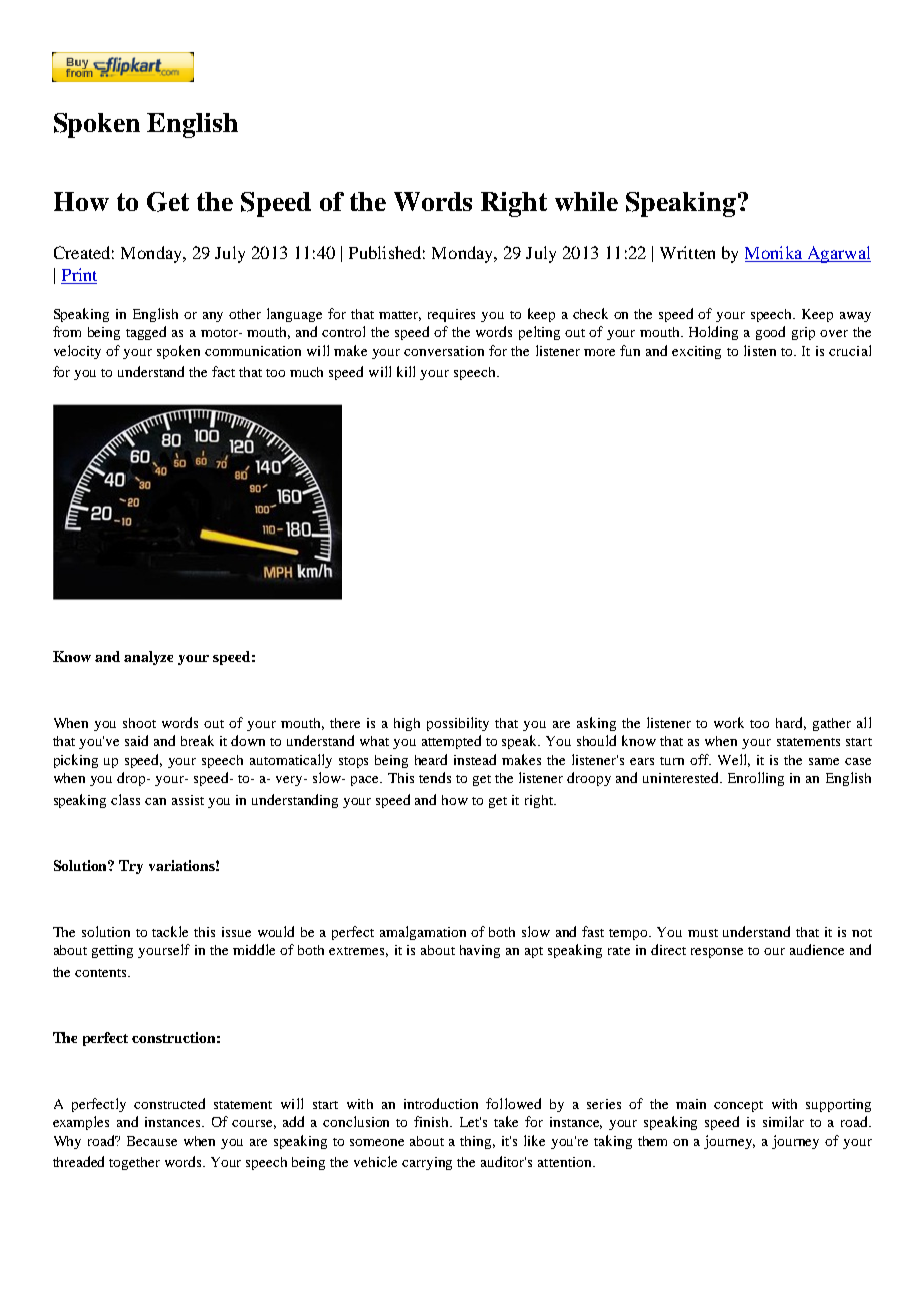 This screenshot has height=1308, width=924. Describe the element at coordinates (586, 201) in the screenshot. I see `while` at that location.
